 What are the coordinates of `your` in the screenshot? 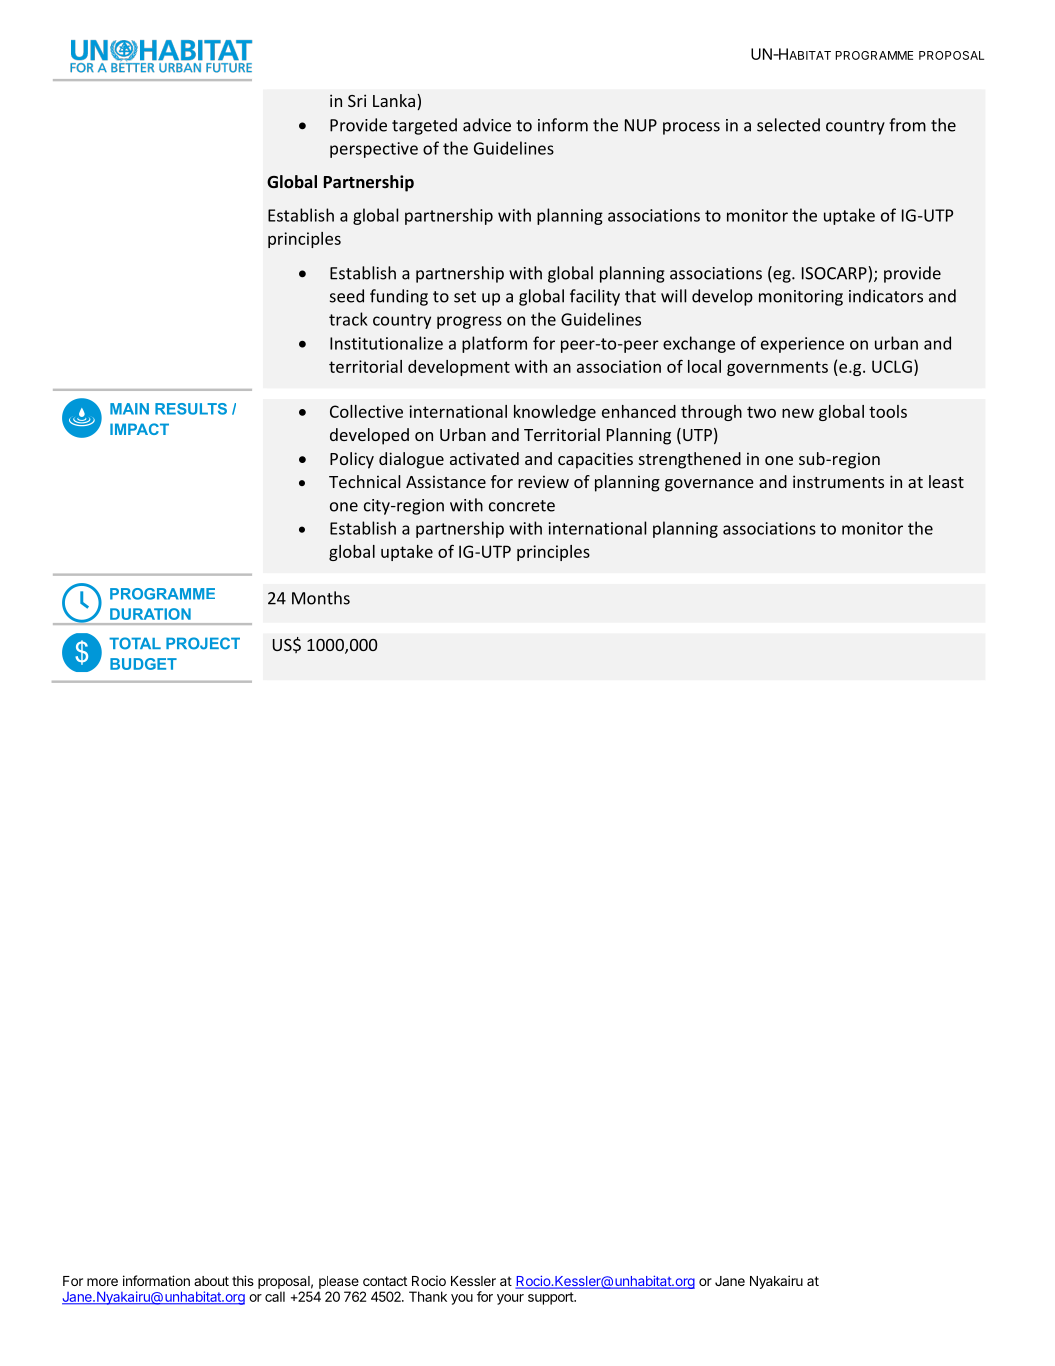 It's located at (510, 1299).
